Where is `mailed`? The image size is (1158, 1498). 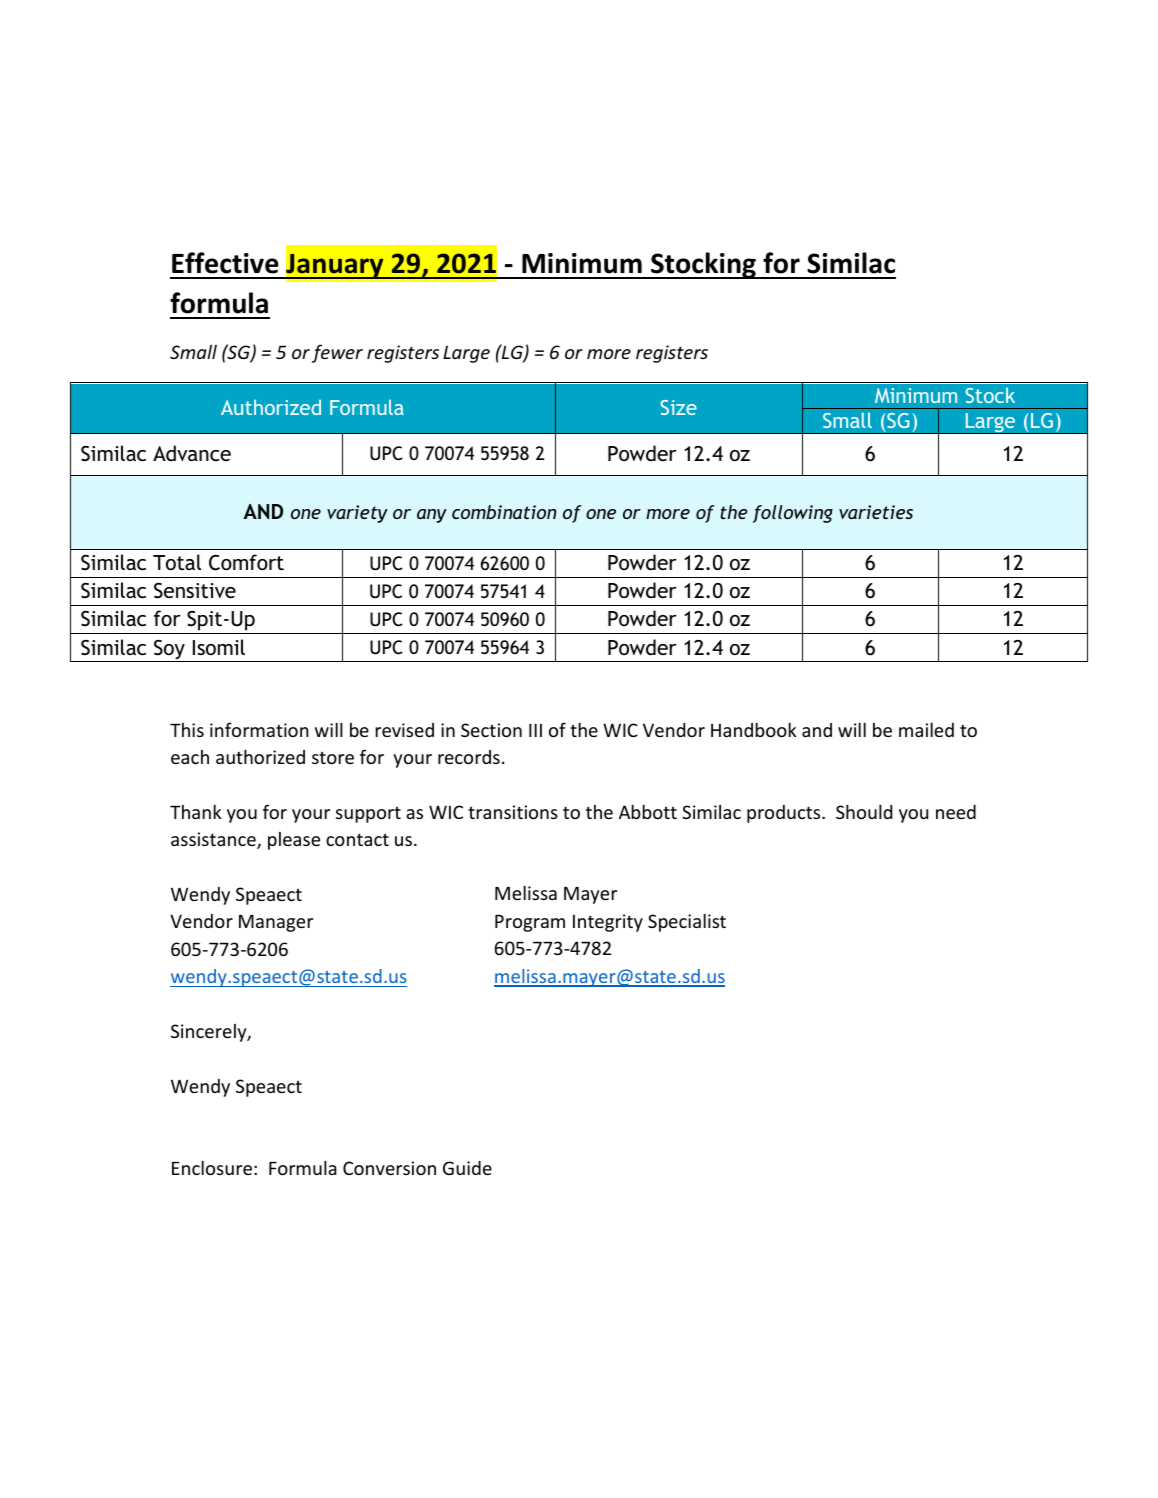
mailed is located at coordinates (926, 730).
